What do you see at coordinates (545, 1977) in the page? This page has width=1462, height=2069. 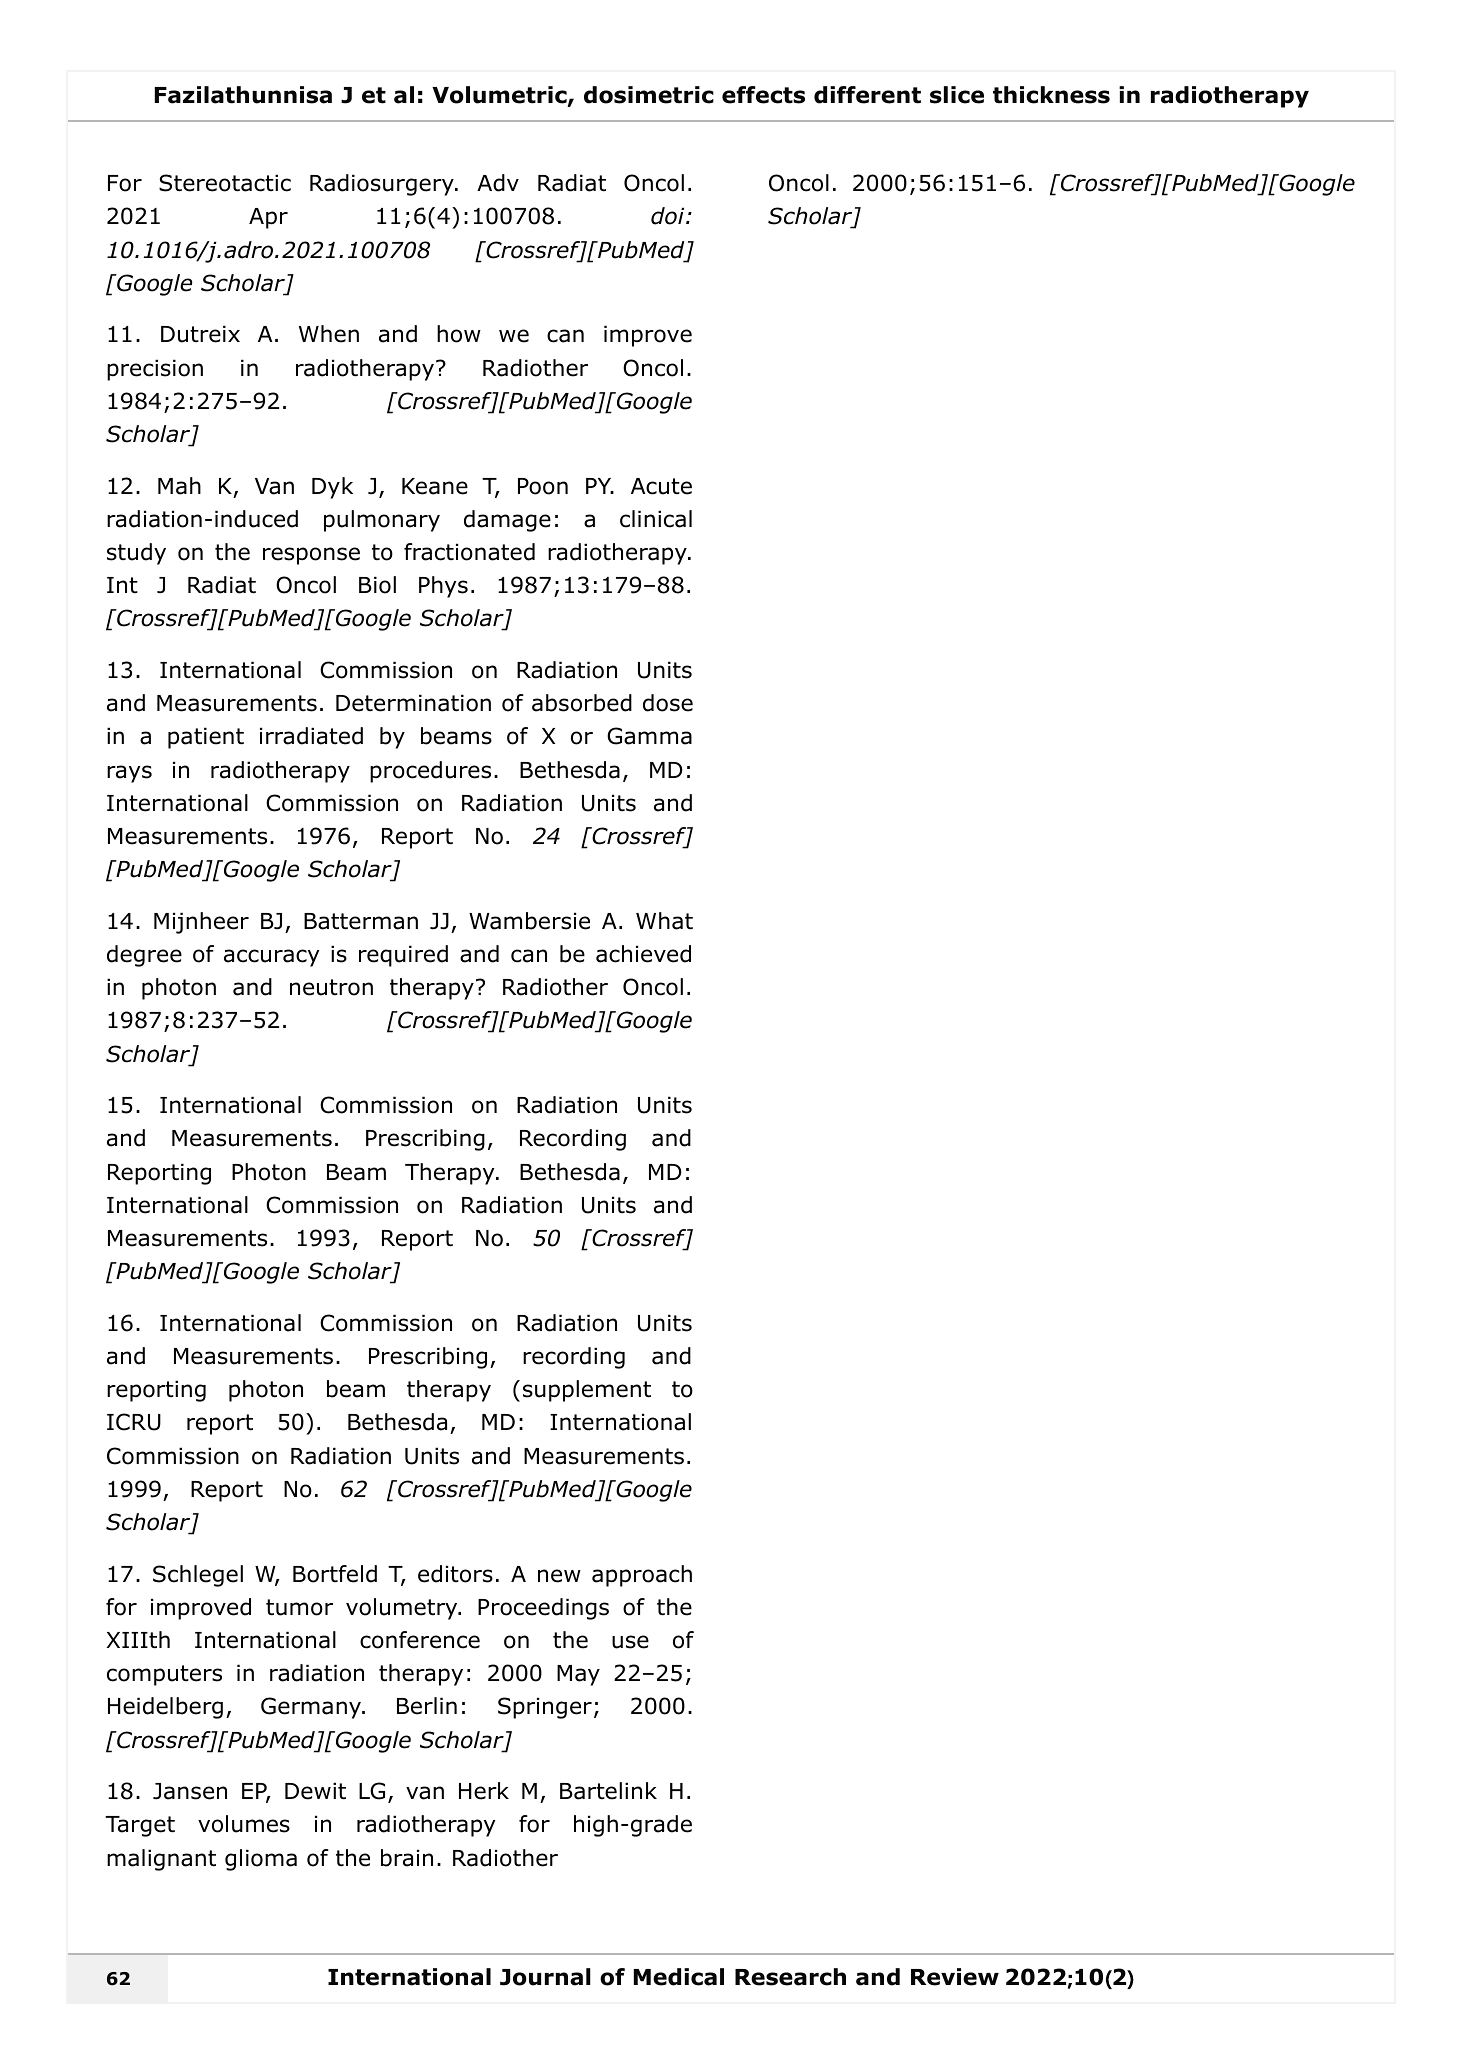 I see `Journal` at bounding box center [545, 1977].
